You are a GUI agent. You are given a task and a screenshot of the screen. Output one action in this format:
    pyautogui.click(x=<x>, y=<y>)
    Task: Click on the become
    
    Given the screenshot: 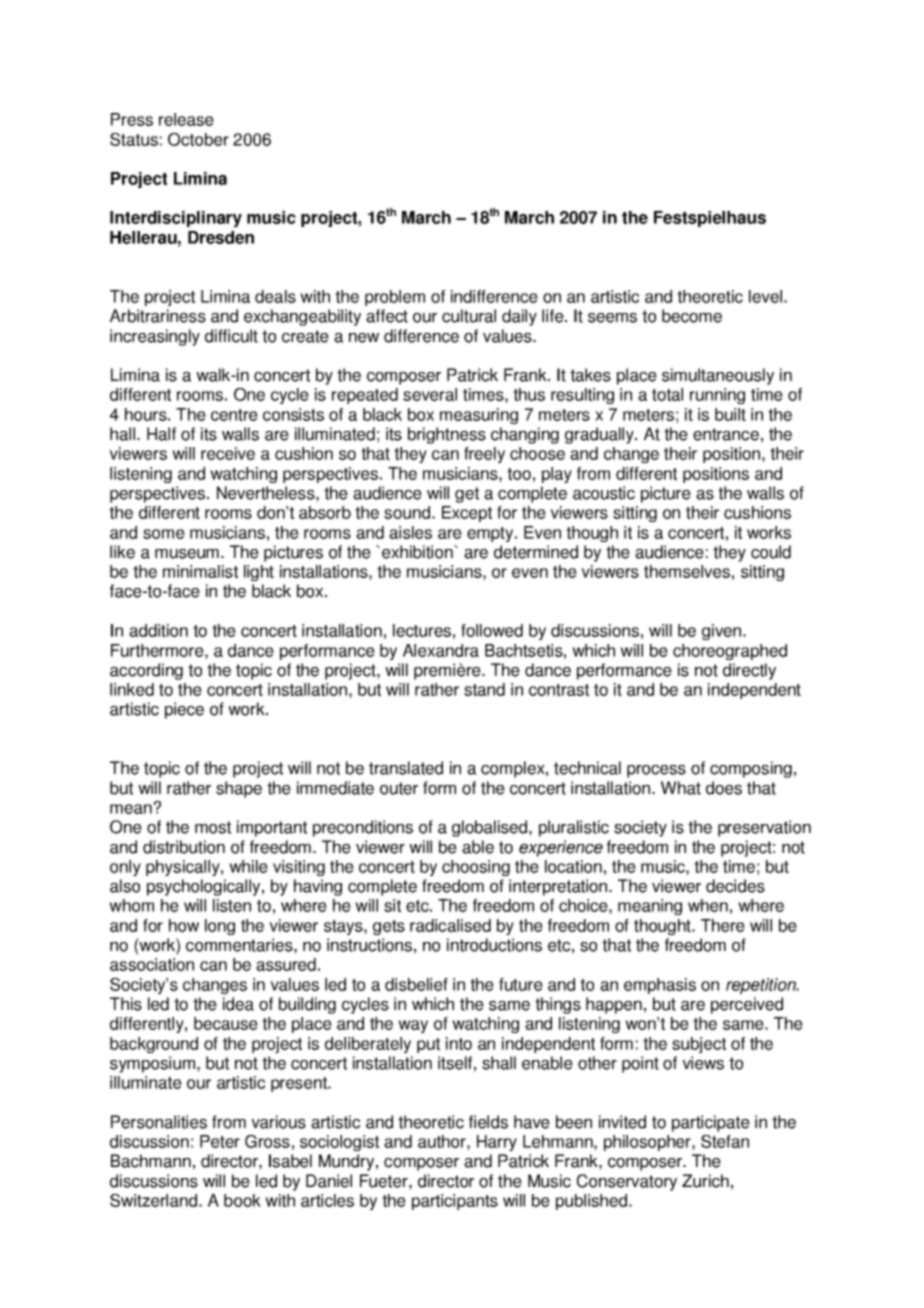 What is the action you would take?
    pyautogui.click(x=692, y=316)
